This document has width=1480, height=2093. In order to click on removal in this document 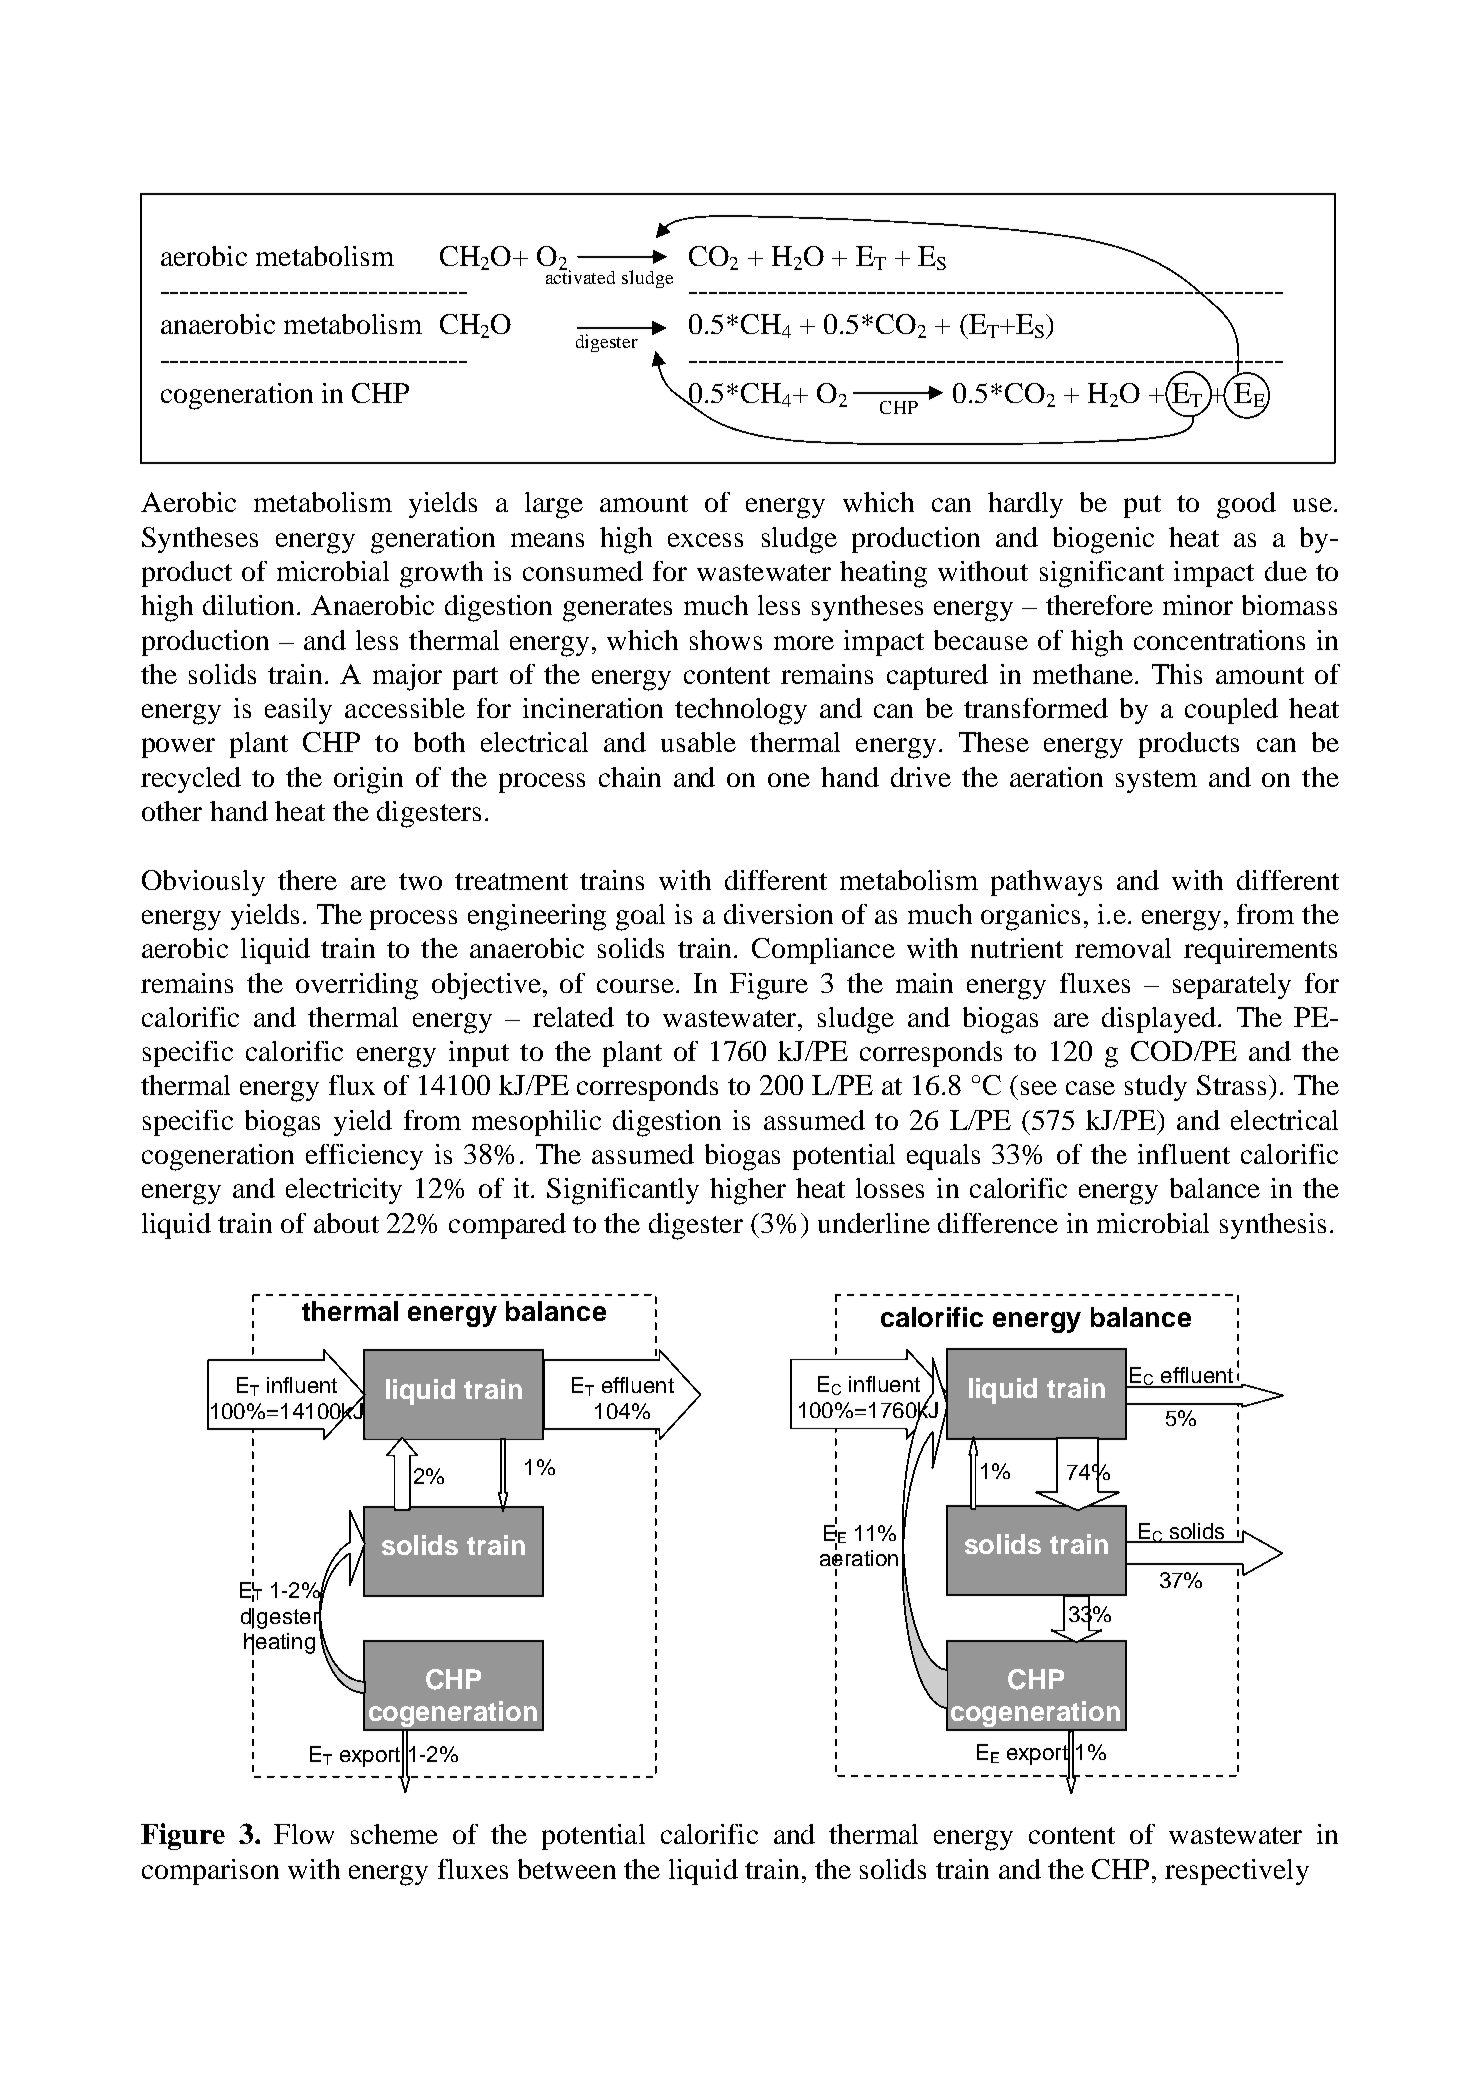, I will do `click(1123, 948)`.
